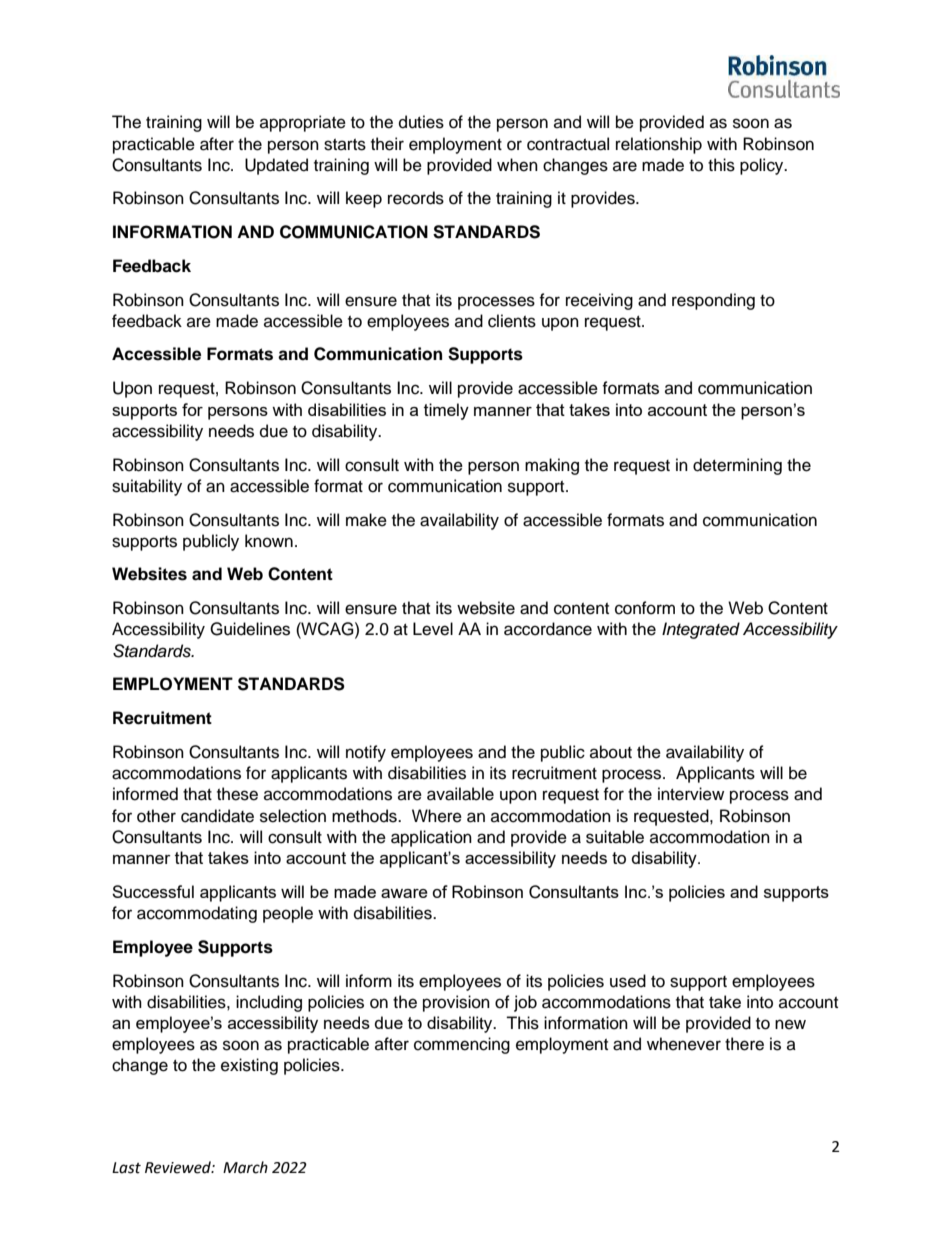 This page has height=1233, width=952. What do you see at coordinates (147, 487) in the page?
I see `suitability` at bounding box center [147, 487].
